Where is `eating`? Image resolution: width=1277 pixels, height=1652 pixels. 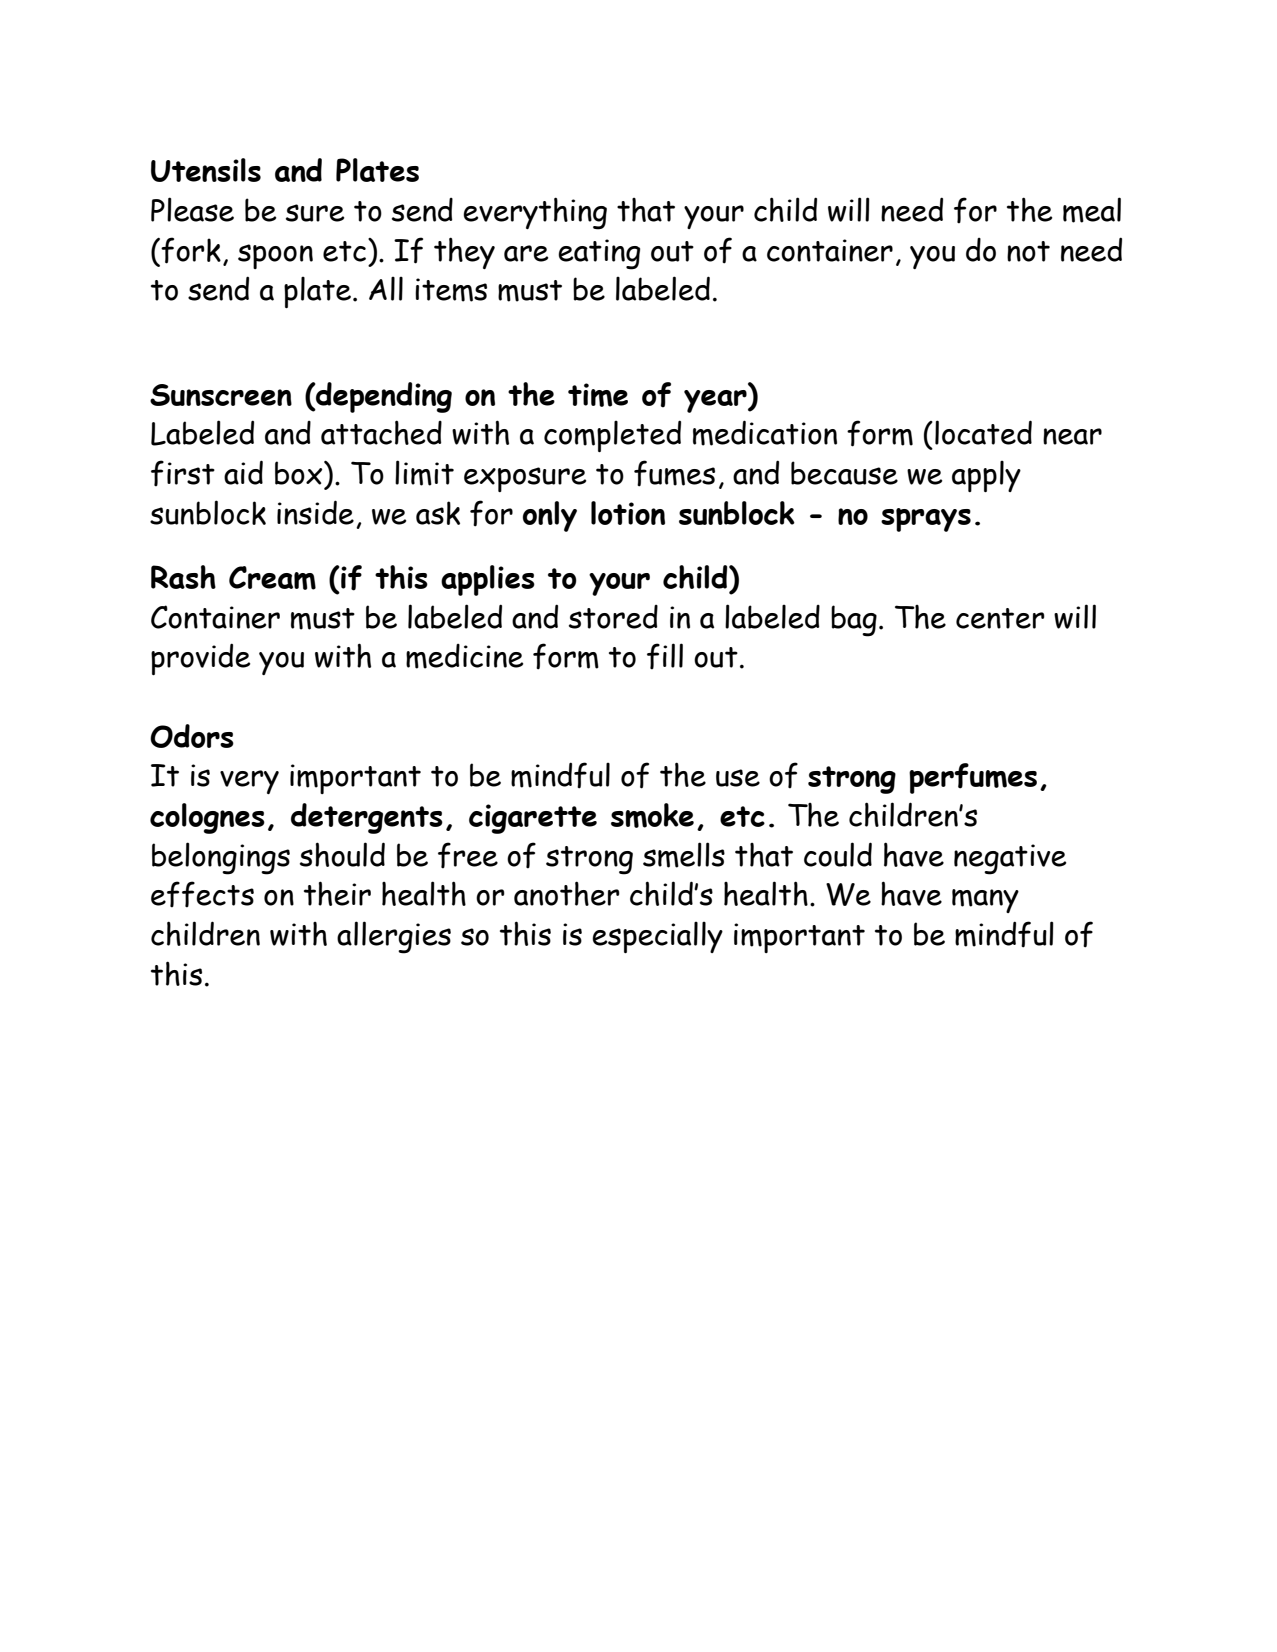
eating is located at coordinates (599, 254).
